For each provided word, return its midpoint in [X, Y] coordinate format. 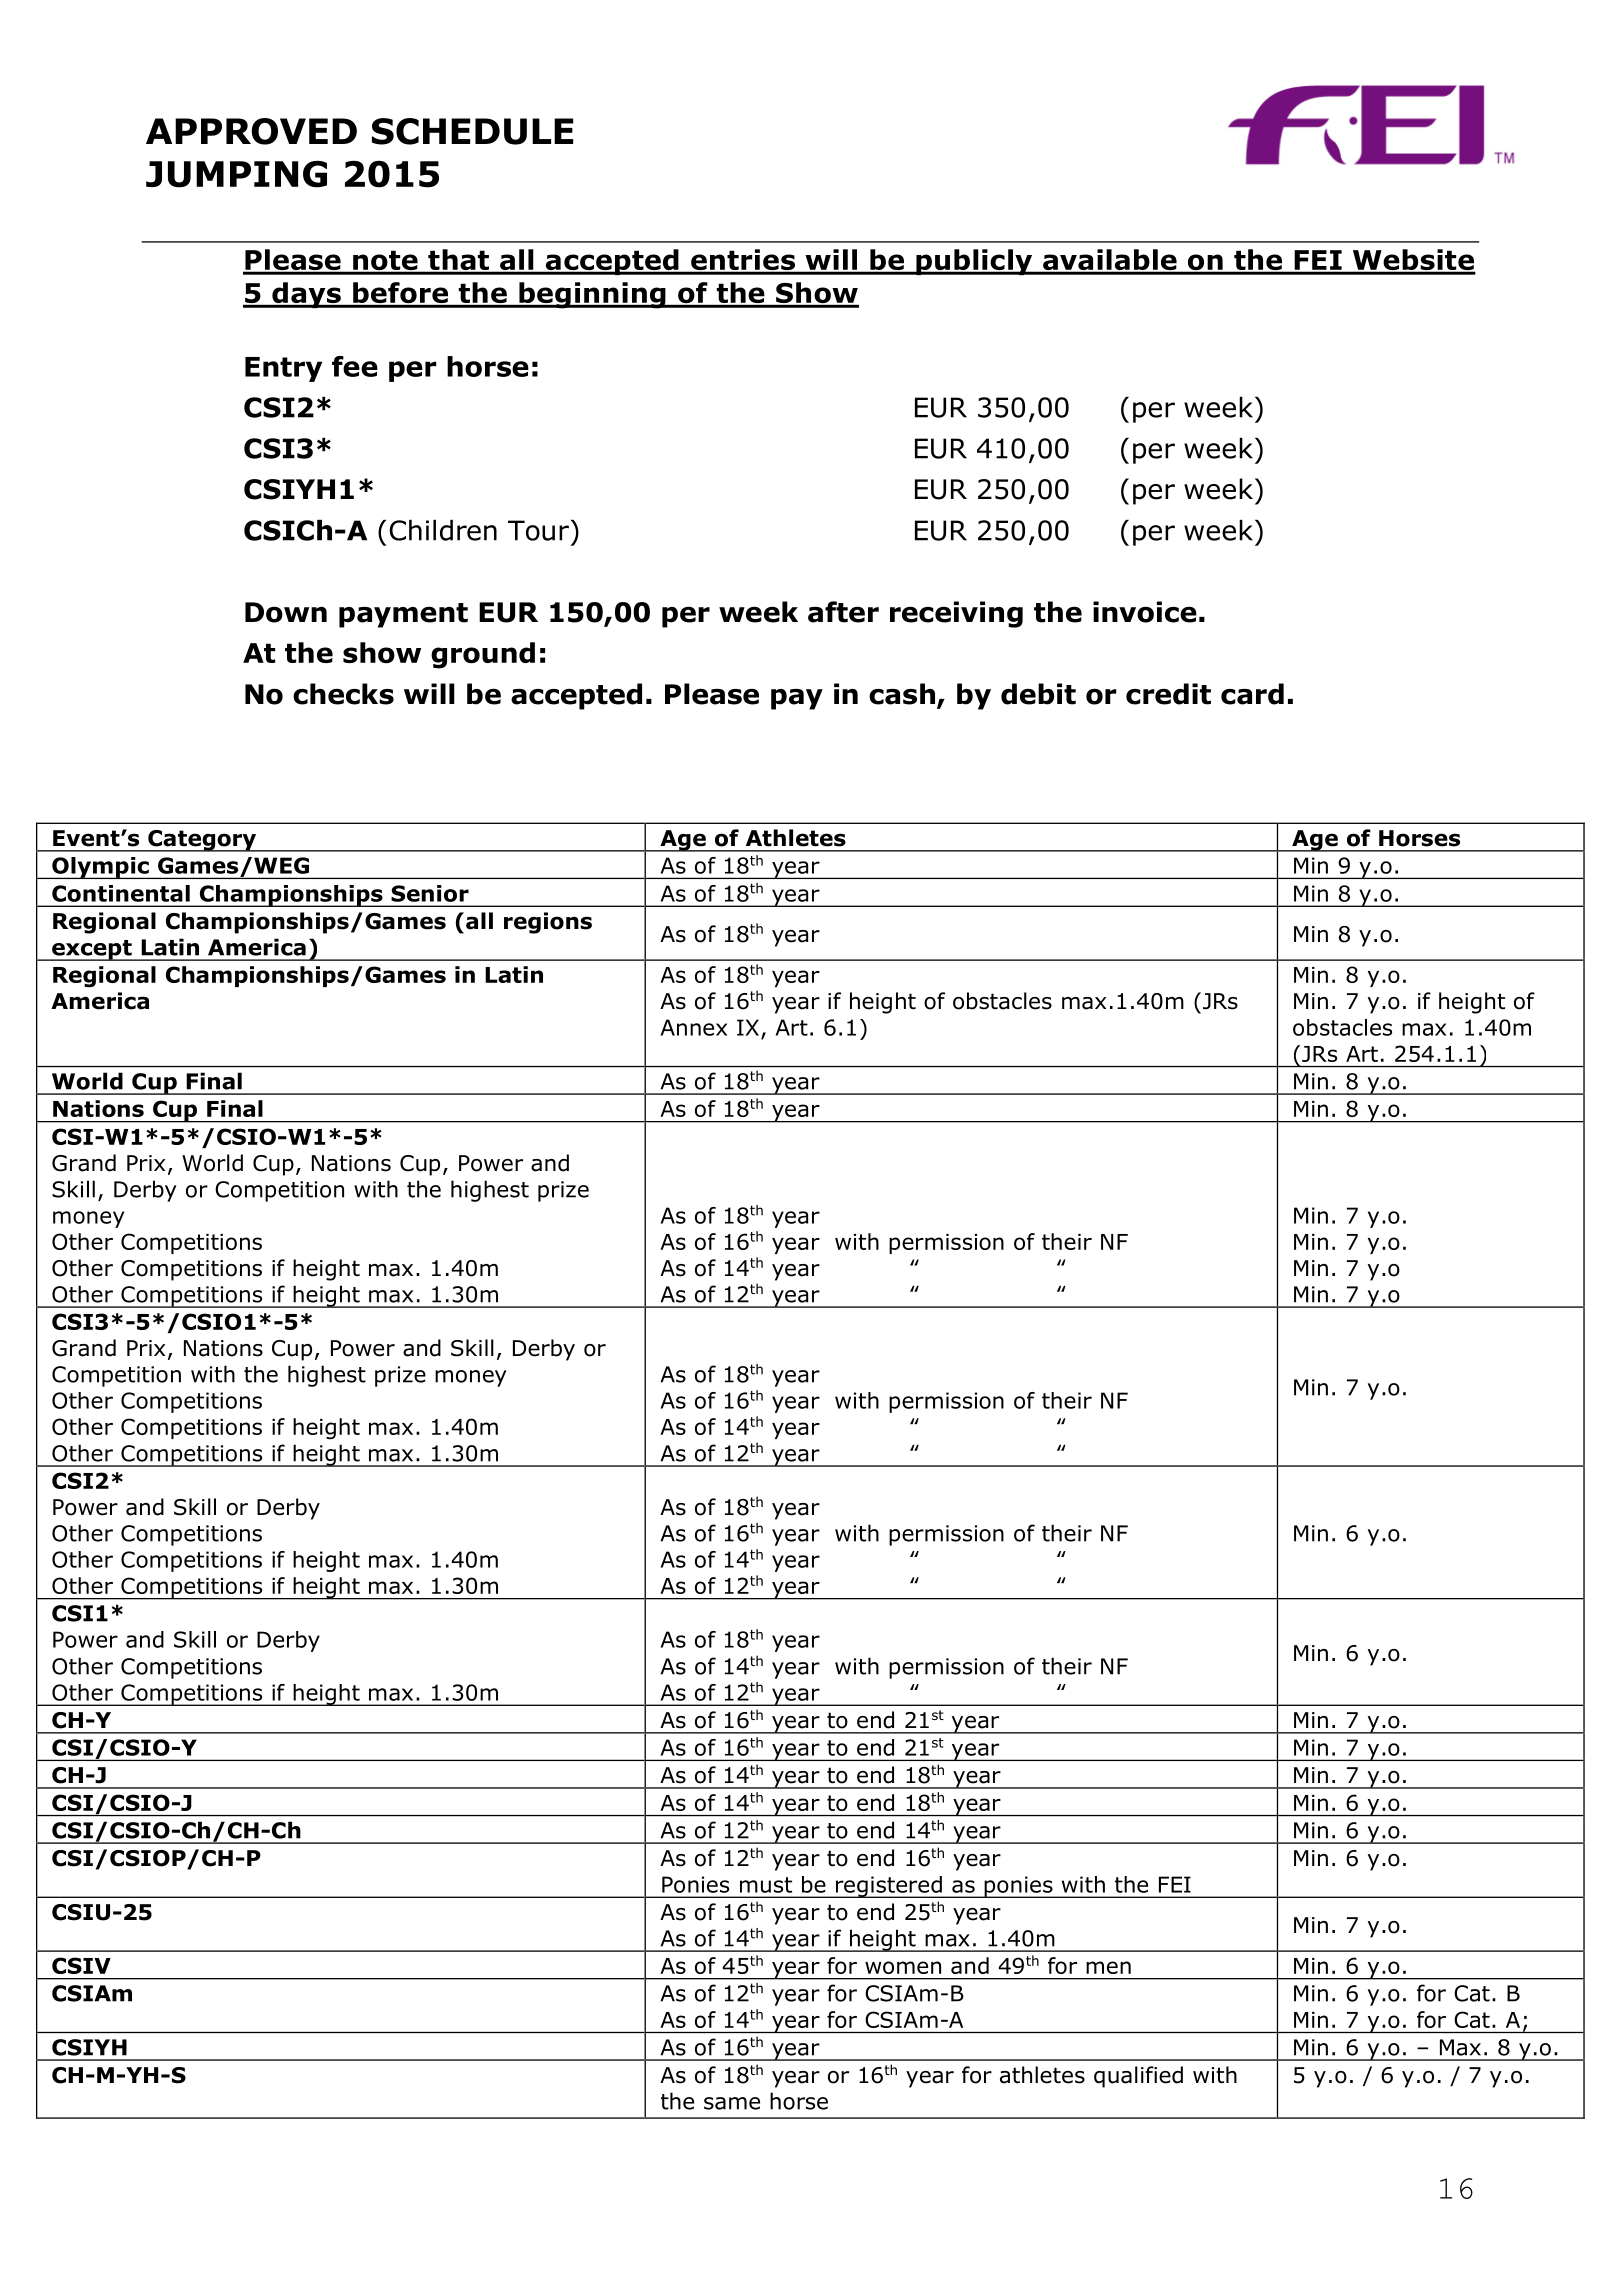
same [732, 2103]
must [766, 1885]
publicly [974, 262]
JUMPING [236, 174]
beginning [592, 295]
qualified [1138, 2077]
